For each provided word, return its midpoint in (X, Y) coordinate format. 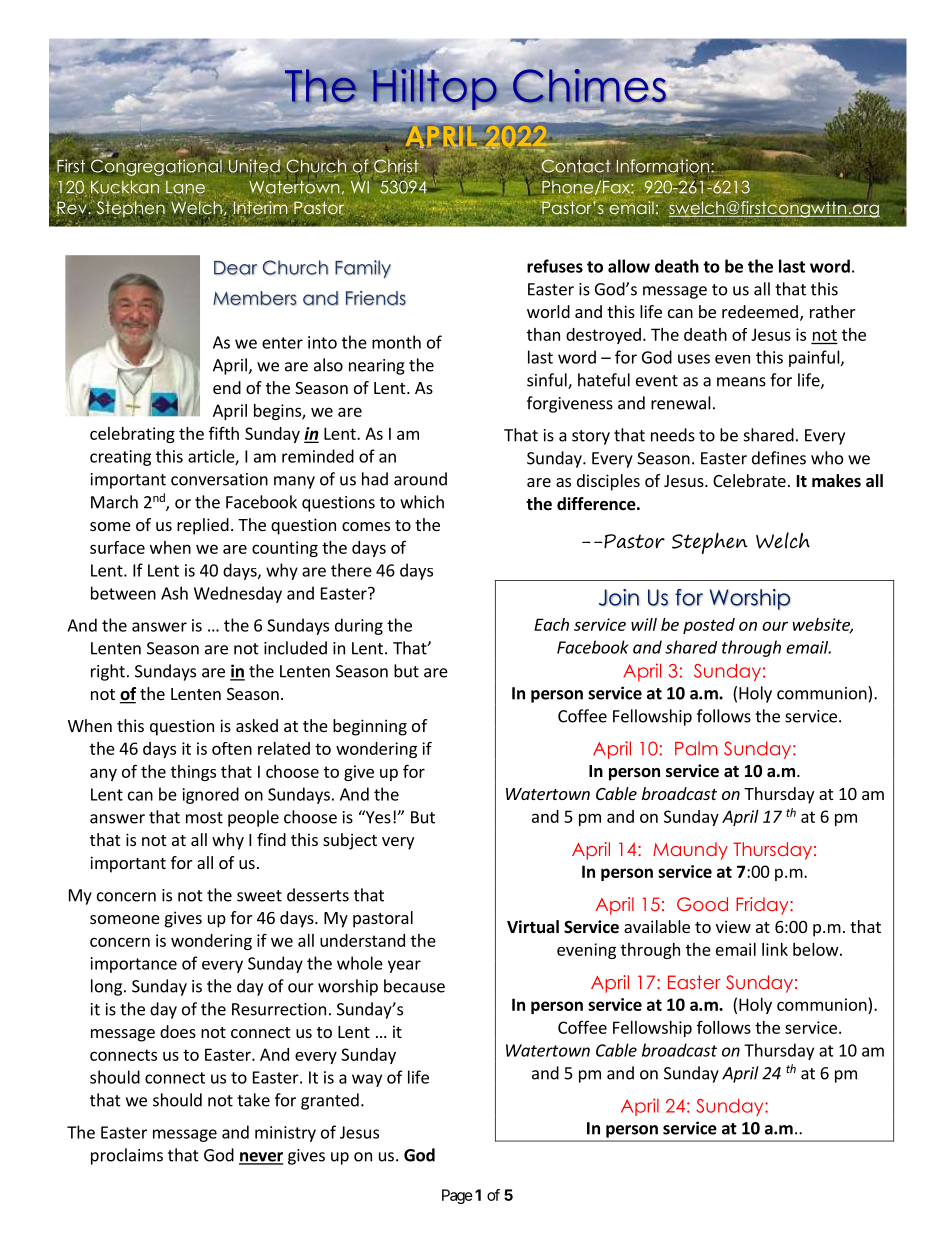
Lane (185, 188)
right (108, 672)
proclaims (127, 1156)
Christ (396, 167)
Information (664, 166)
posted (709, 626)
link (775, 949)
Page (457, 1196)
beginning (370, 727)
